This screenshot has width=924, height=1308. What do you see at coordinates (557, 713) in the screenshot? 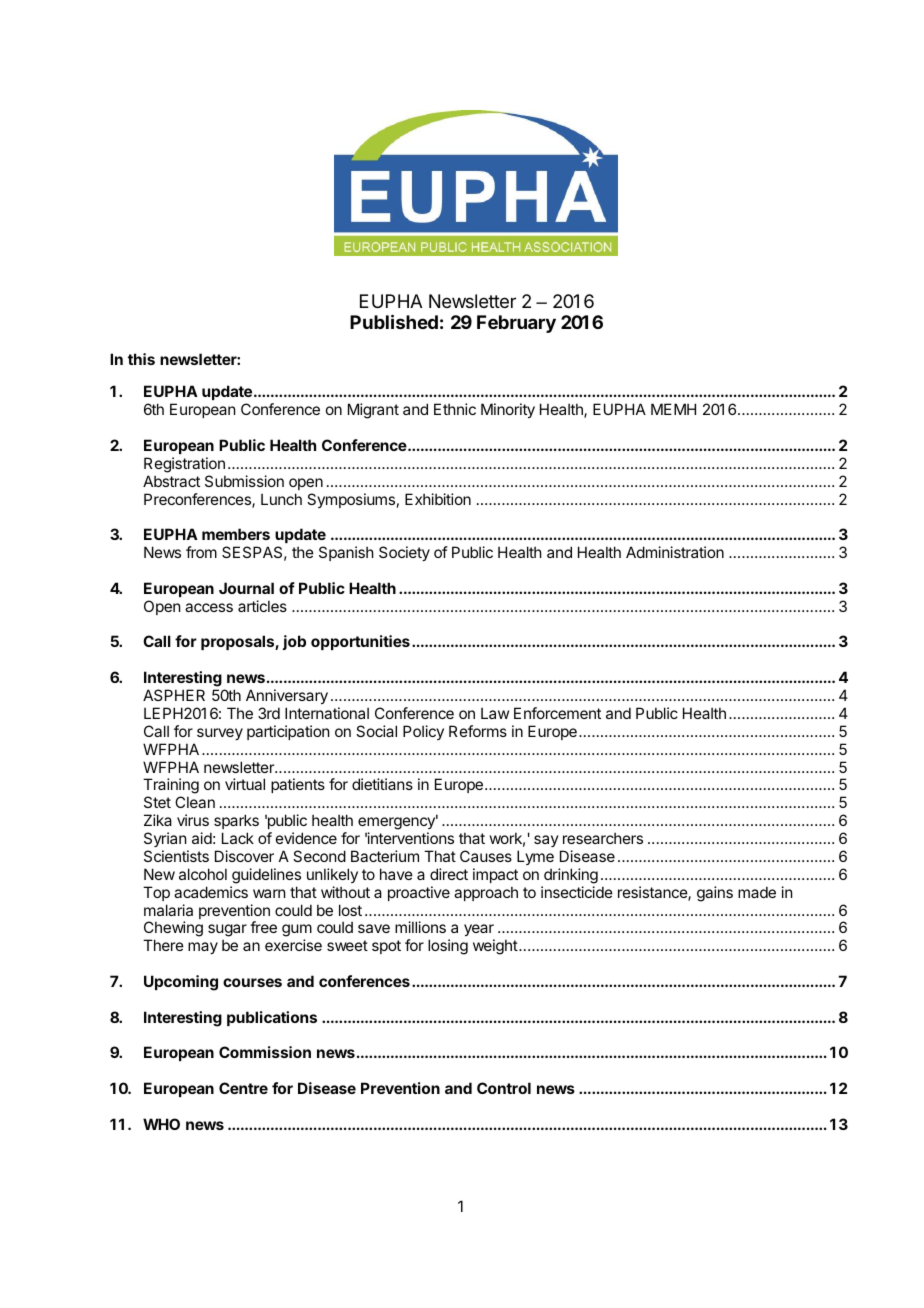
I see `Enforcement` at bounding box center [557, 713].
